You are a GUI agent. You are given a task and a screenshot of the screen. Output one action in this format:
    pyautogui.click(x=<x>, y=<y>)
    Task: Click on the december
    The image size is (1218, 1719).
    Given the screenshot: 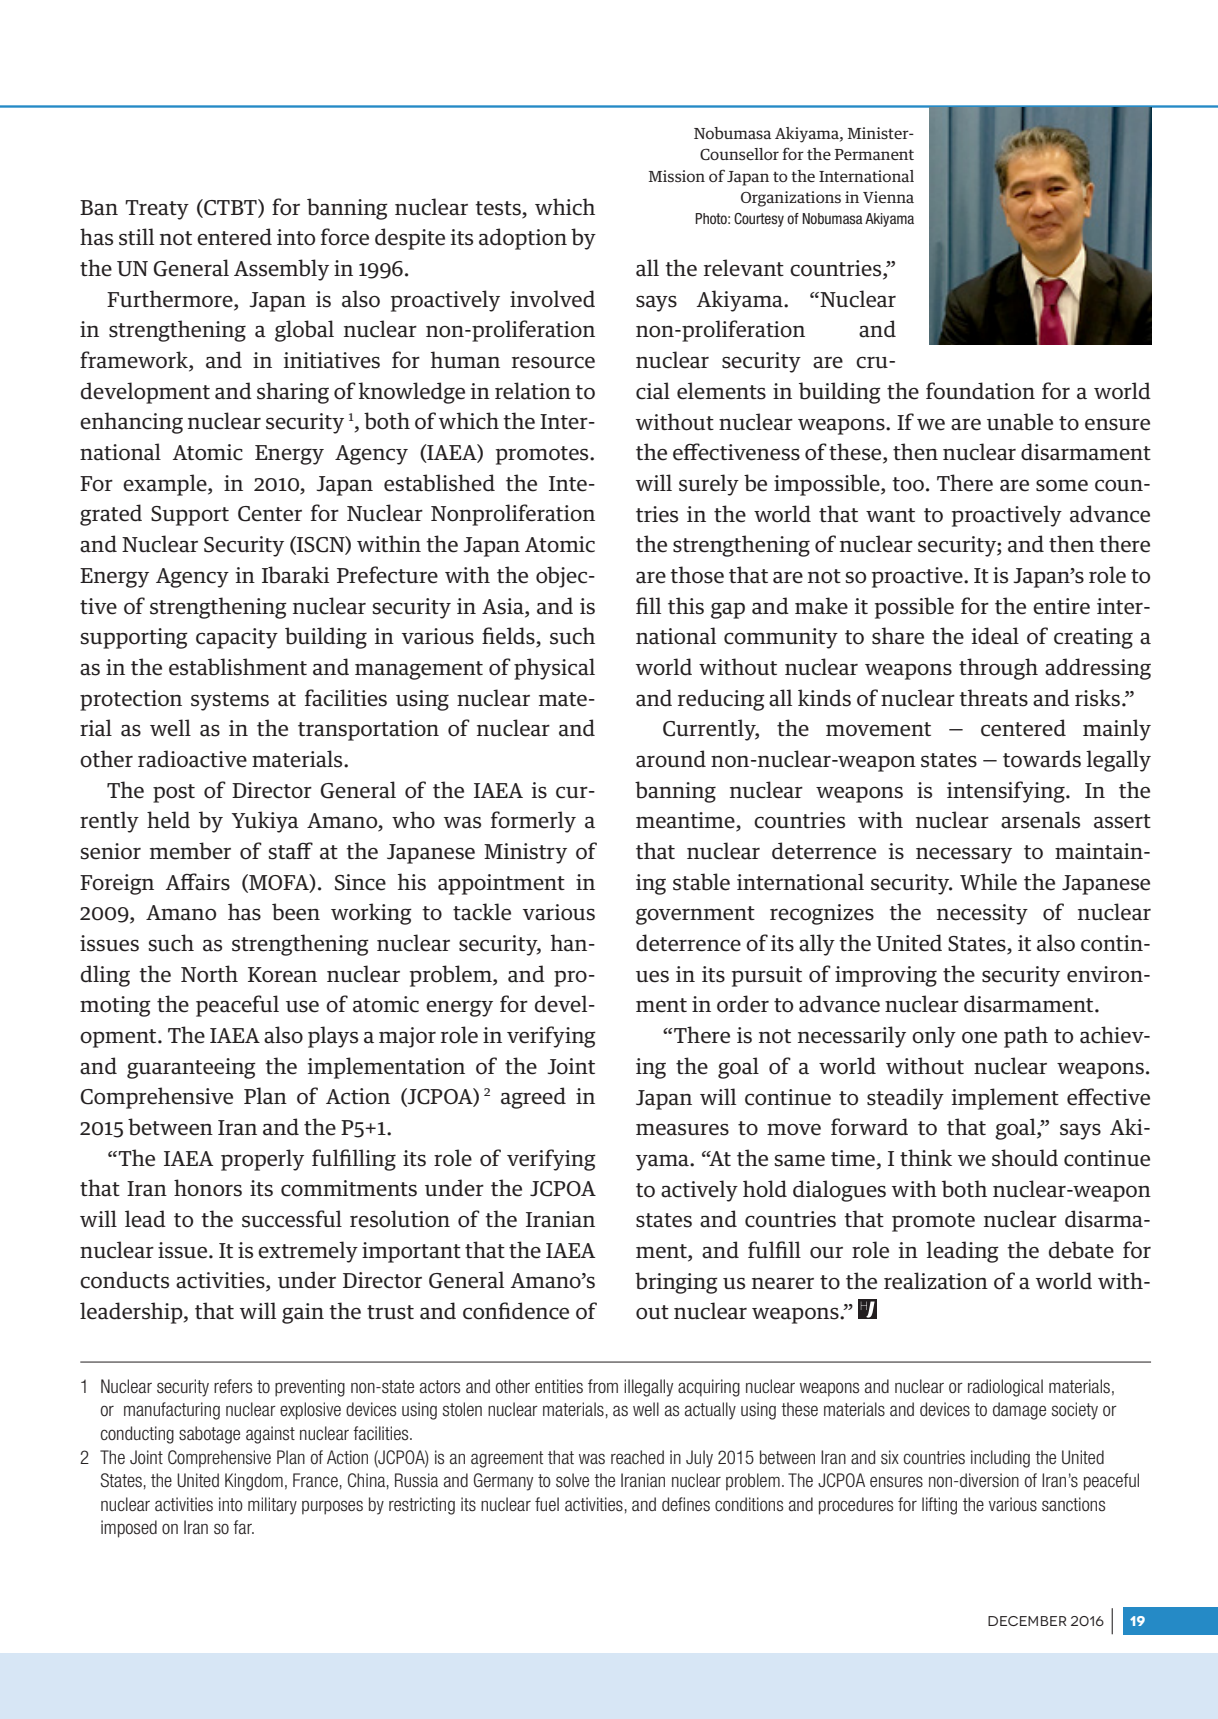 What is the action you would take?
    pyautogui.click(x=1027, y=1621)
